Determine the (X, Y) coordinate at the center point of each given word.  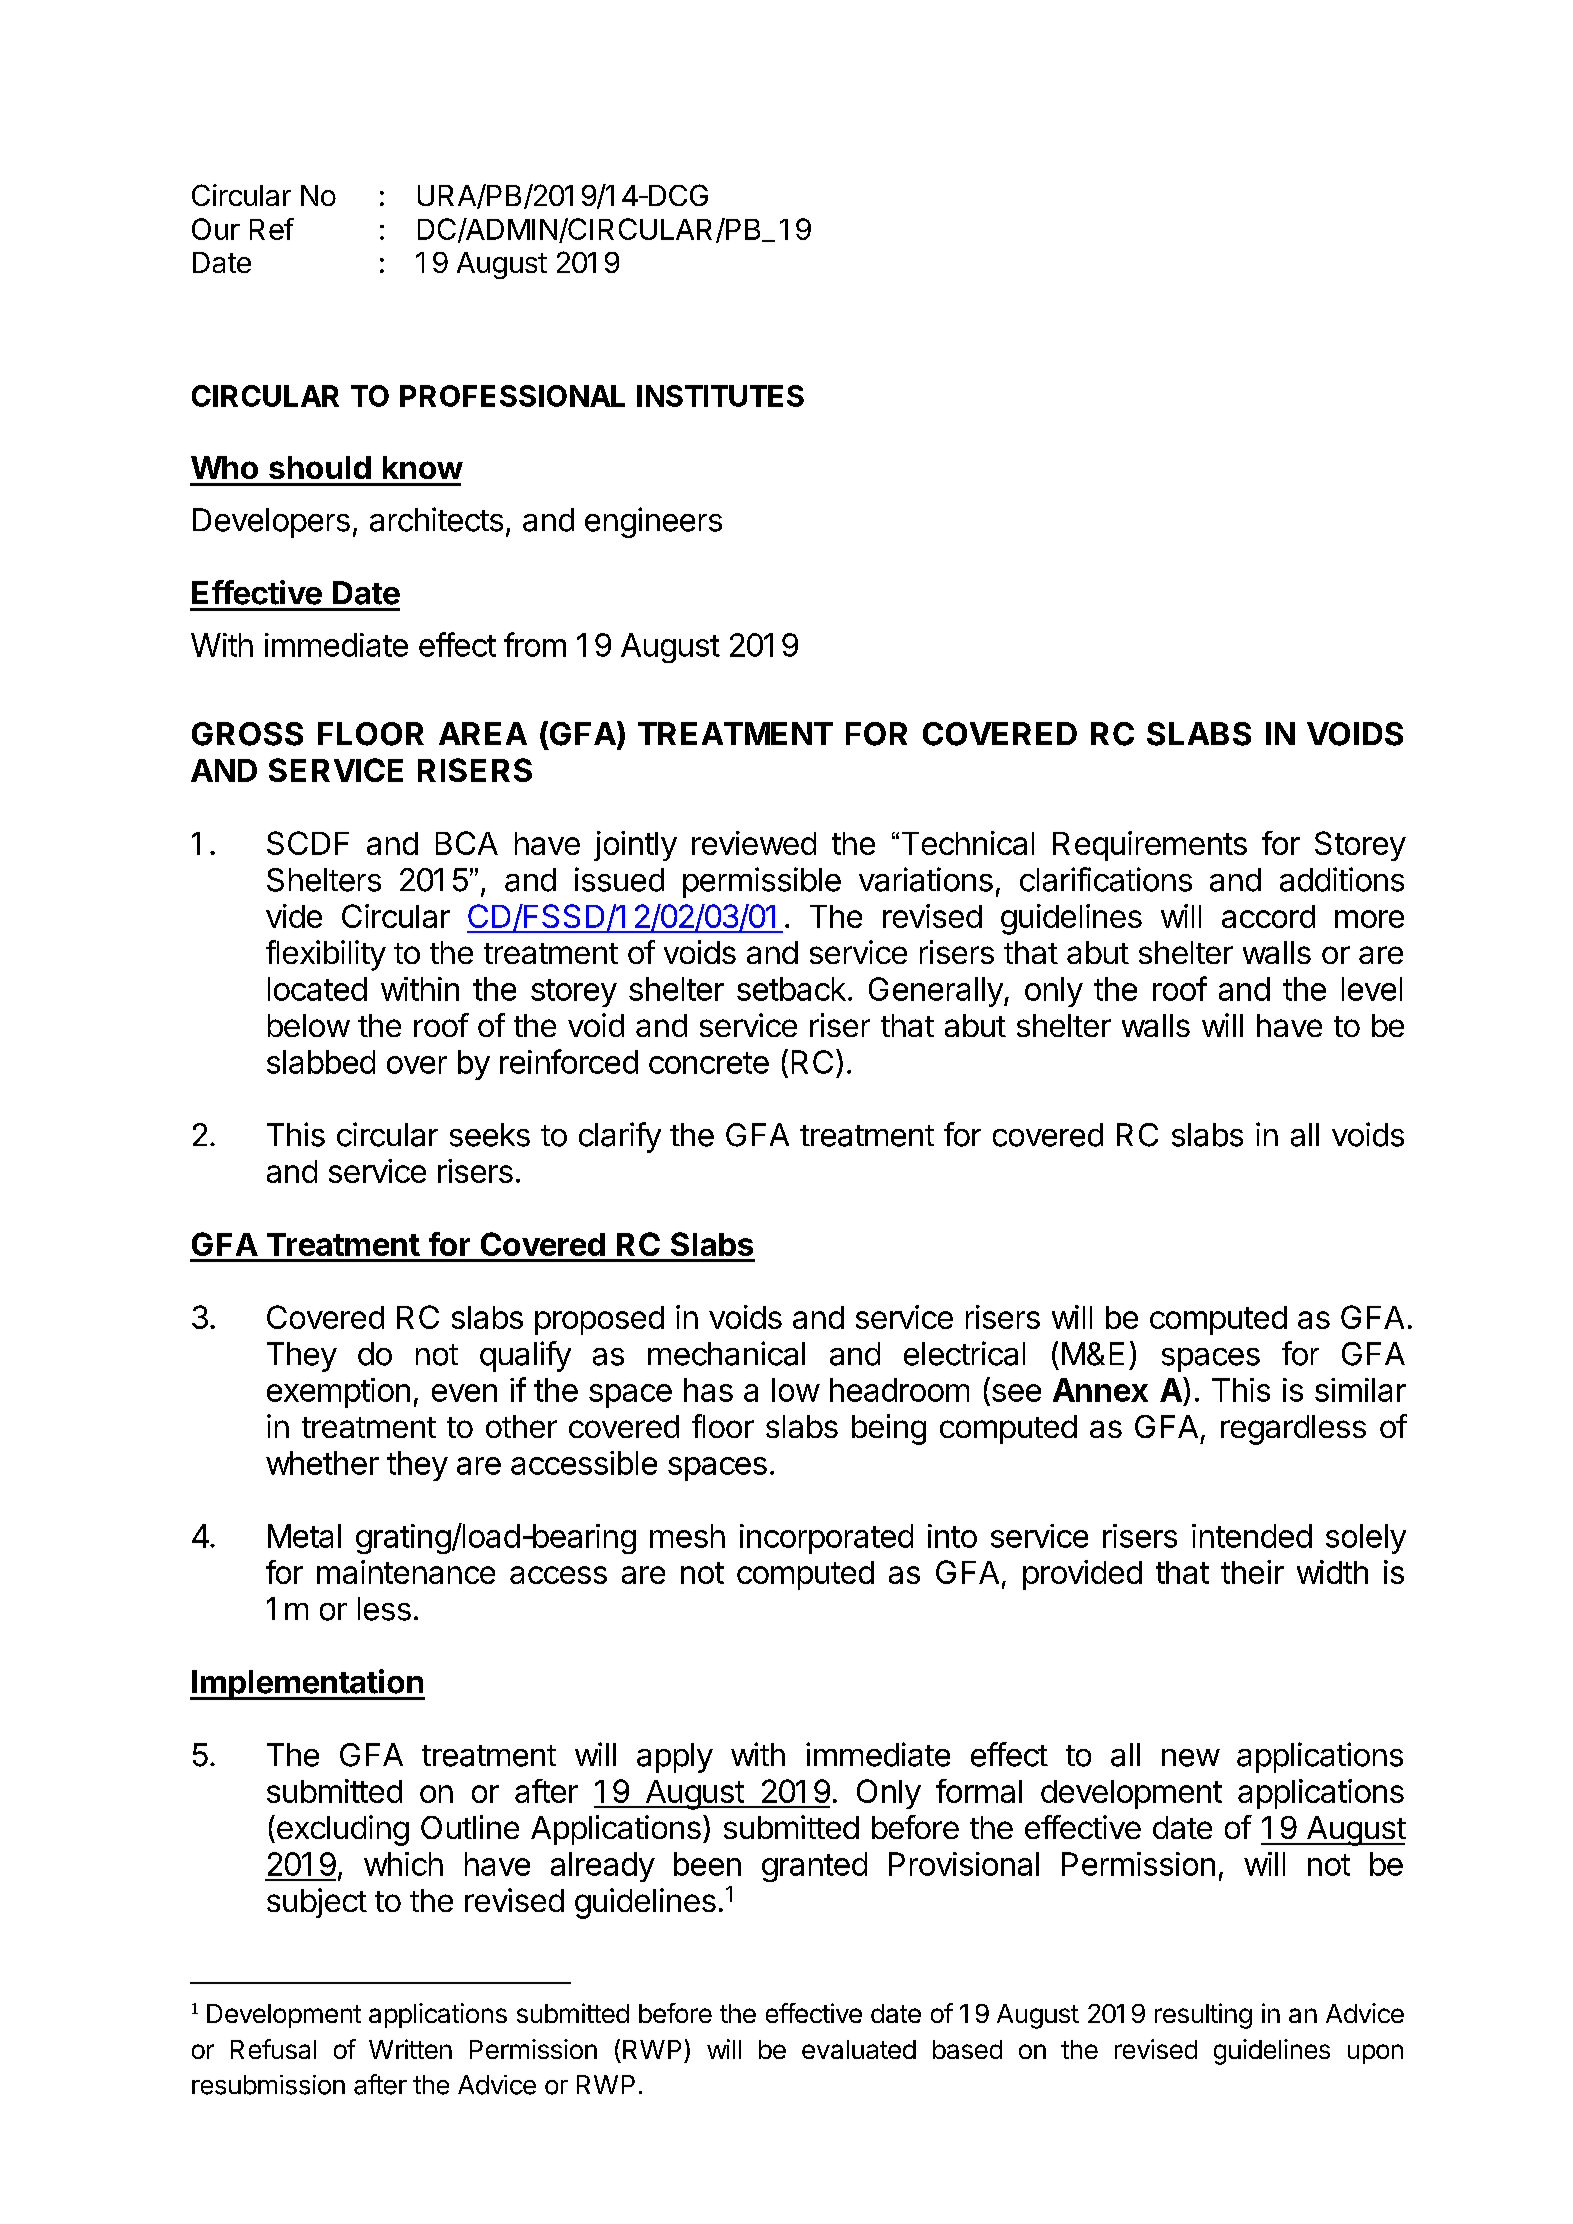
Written (410, 2049)
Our (216, 229)
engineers (653, 522)
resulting (1203, 2016)
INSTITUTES (720, 396)
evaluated (859, 2049)
